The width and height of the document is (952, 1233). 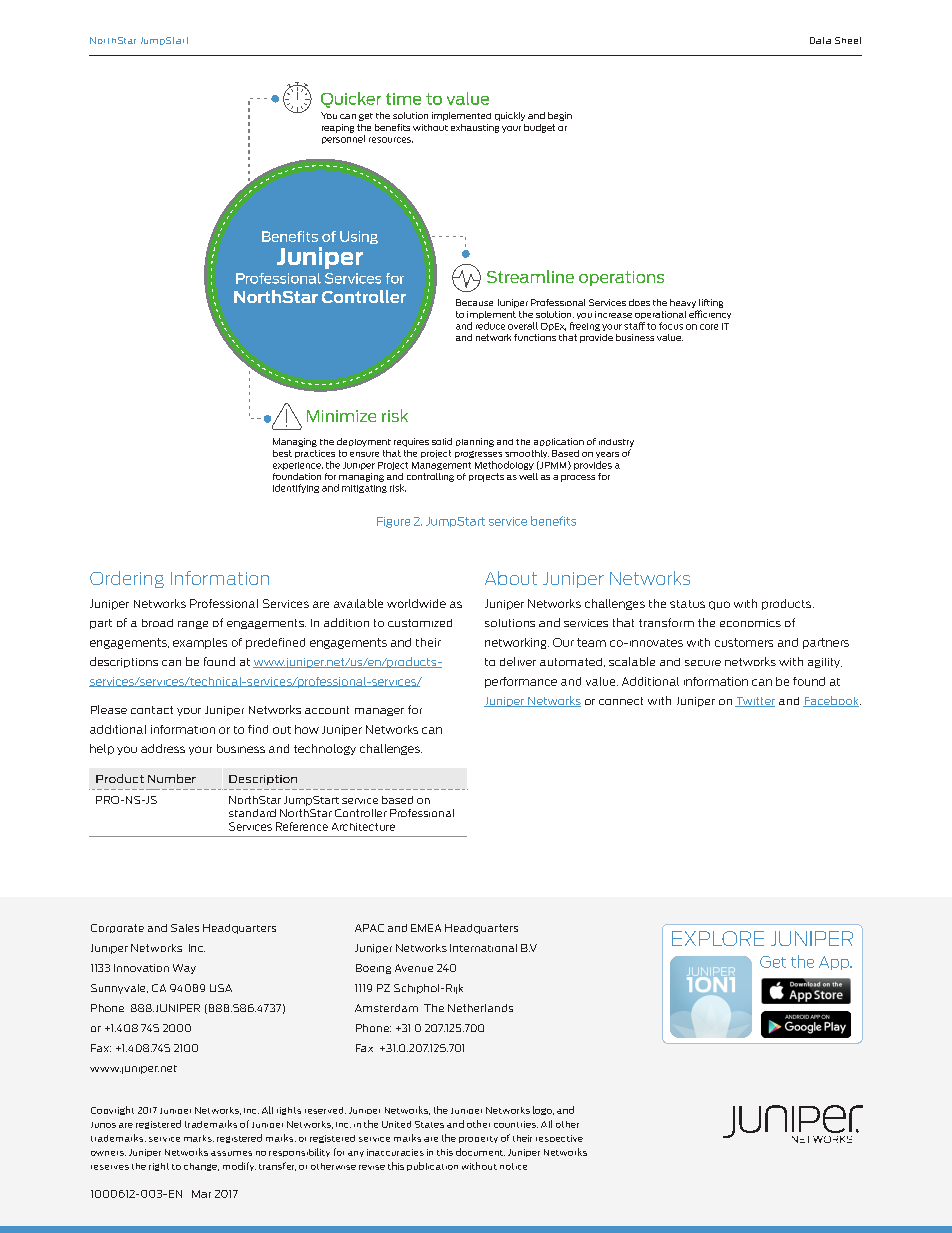 I want to click on planning, so click(x=475, y=442).
